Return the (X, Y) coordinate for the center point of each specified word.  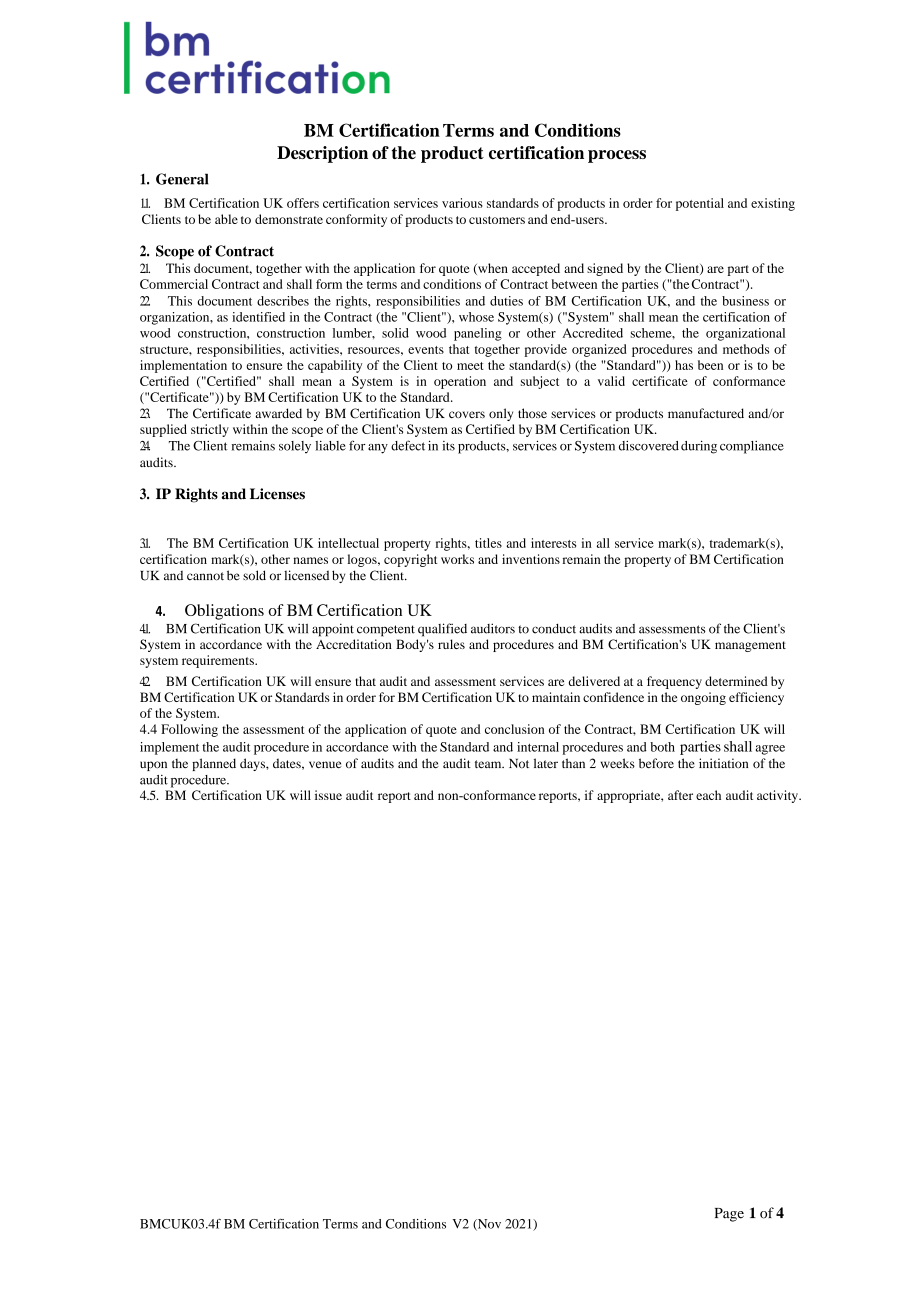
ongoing (703, 698)
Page (729, 1215)
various (462, 203)
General (182, 179)
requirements (219, 661)
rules (451, 644)
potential (700, 204)
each (708, 795)
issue (328, 795)
